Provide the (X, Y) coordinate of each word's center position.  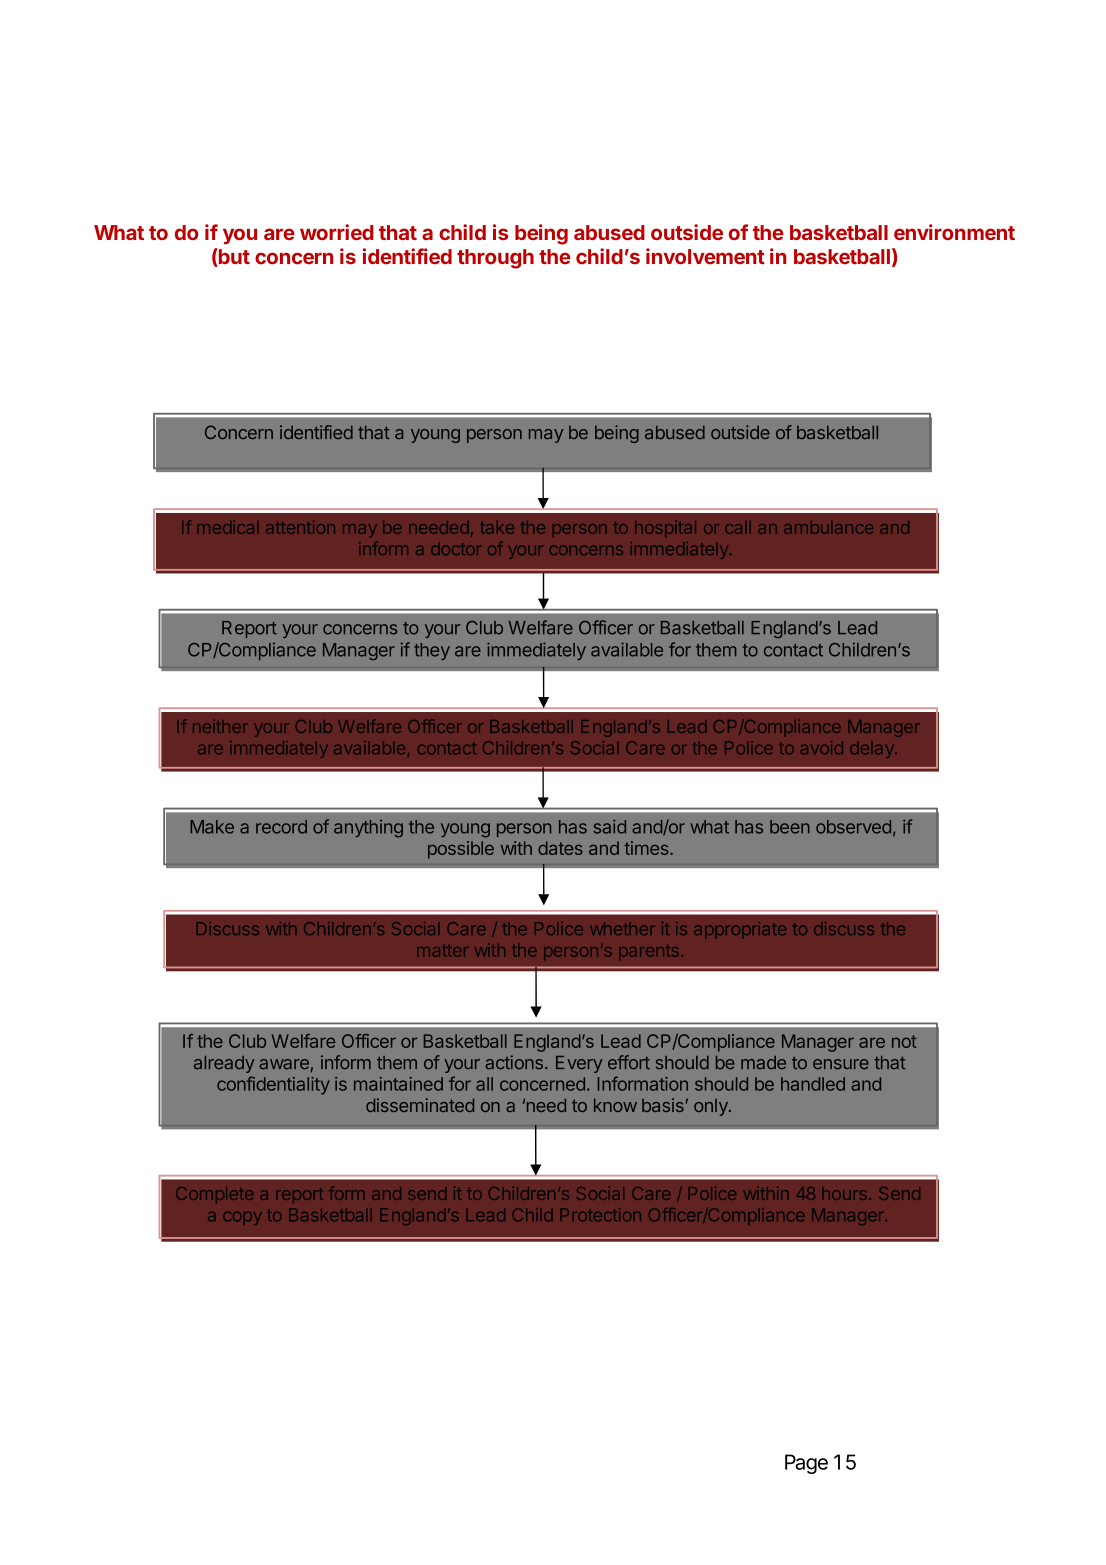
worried (337, 232)
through (495, 259)
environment (954, 232)
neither (220, 726)
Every (579, 1064)
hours (844, 1193)
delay (873, 749)
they (432, 651)
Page (806, 1464)
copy (243, 1218)
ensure (841, 1064)
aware (284, 1064)
